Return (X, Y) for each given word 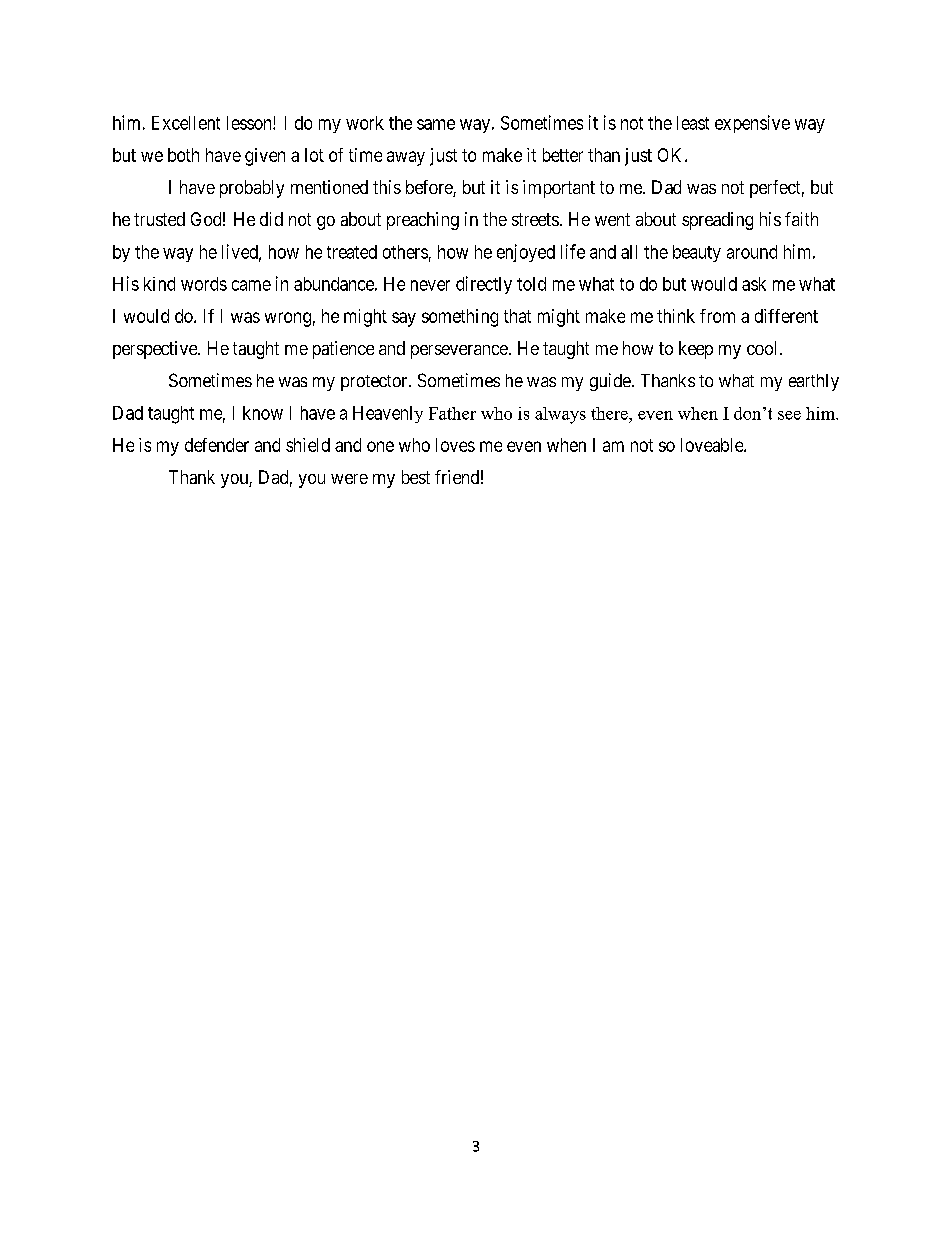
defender (217, 445)
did (271, 219)
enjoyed (526, 253)
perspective (156, 350)
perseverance (459, 352)
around (752, 252)
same (436, 124)
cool (761, 348)
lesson (250, 123)
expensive (752, 124)
